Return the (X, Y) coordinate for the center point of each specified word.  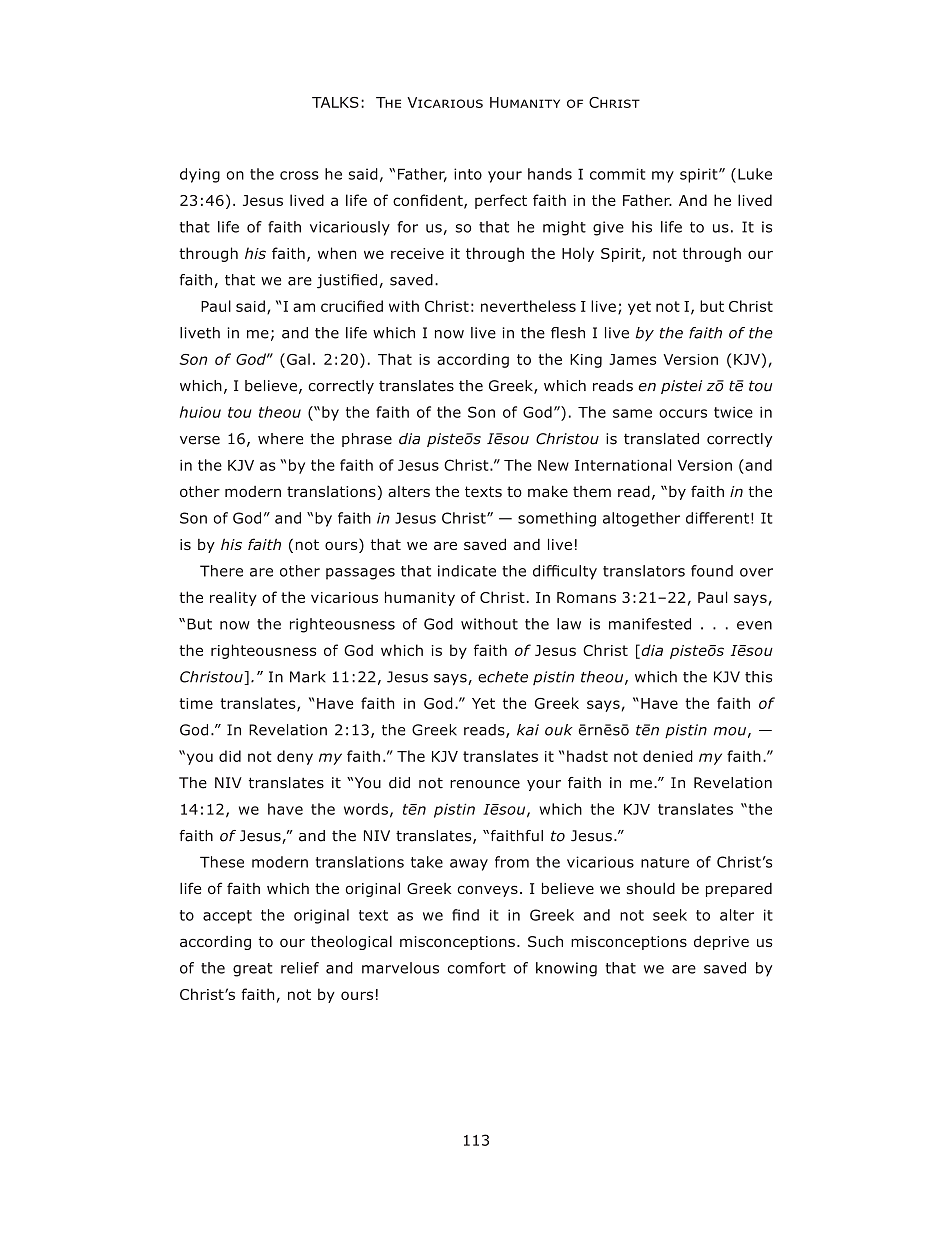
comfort (476, 968)
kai (528, 730)
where (280, 439)
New (553, 465)
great (253, 970)
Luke (755, 174)
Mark (308, 677)
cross (299, 175)
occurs (683, 413)
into (468, 174)
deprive (721, 942)
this (758, 677)
